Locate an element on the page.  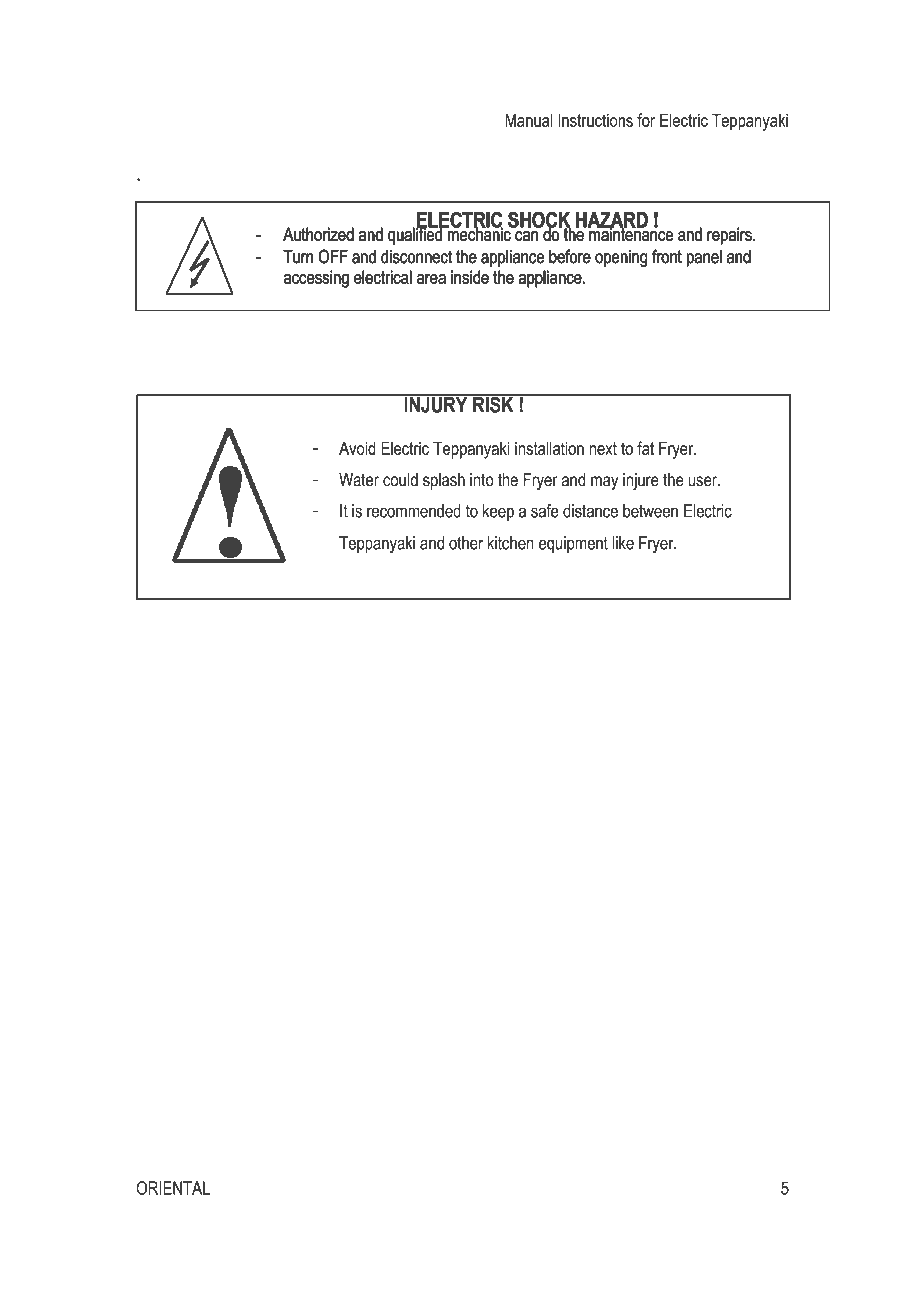
like is located at coordinates (623, 543).
